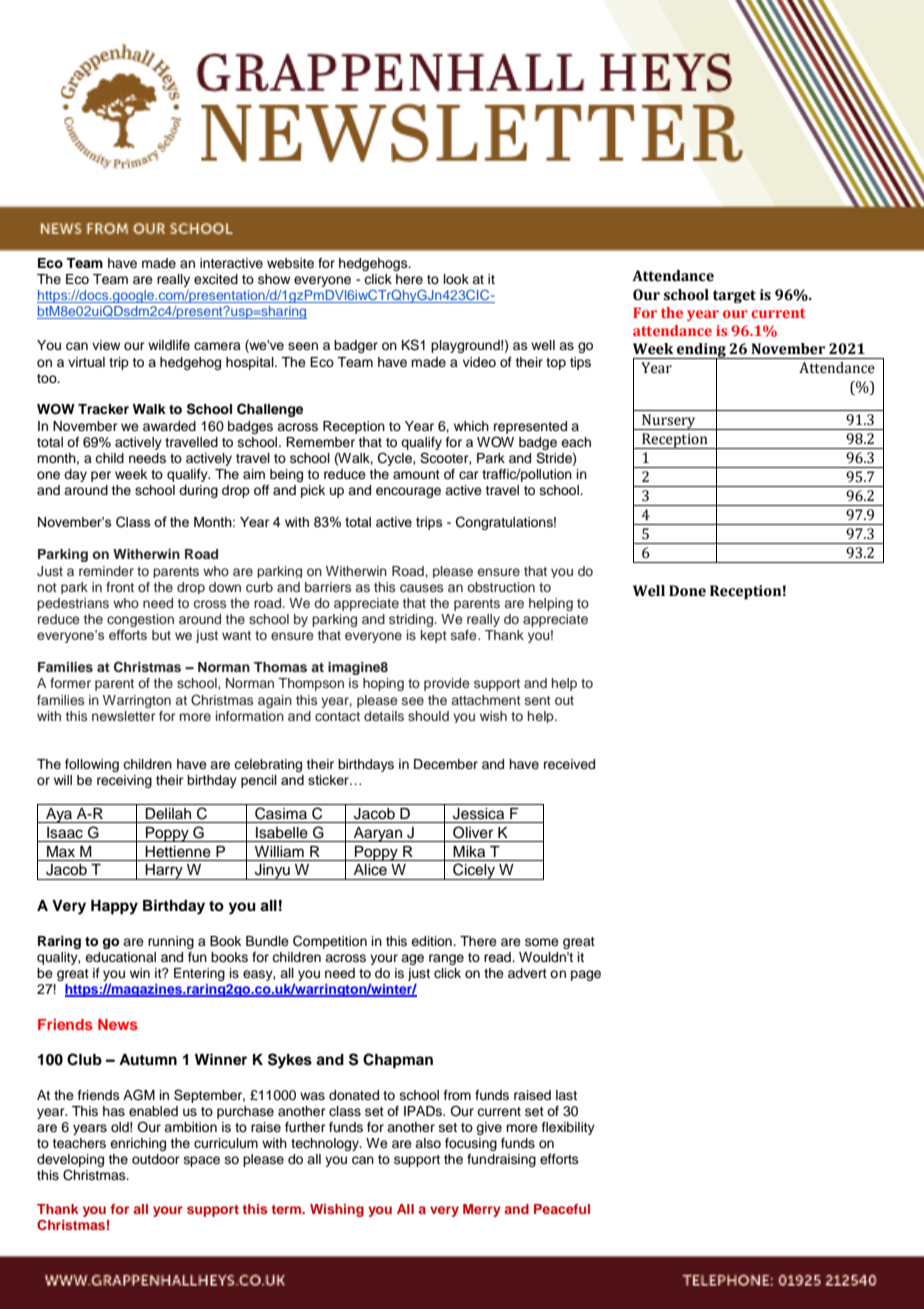  Describe the element at coordinates (161, 635) in the screenshot. I see `but` at that location.
